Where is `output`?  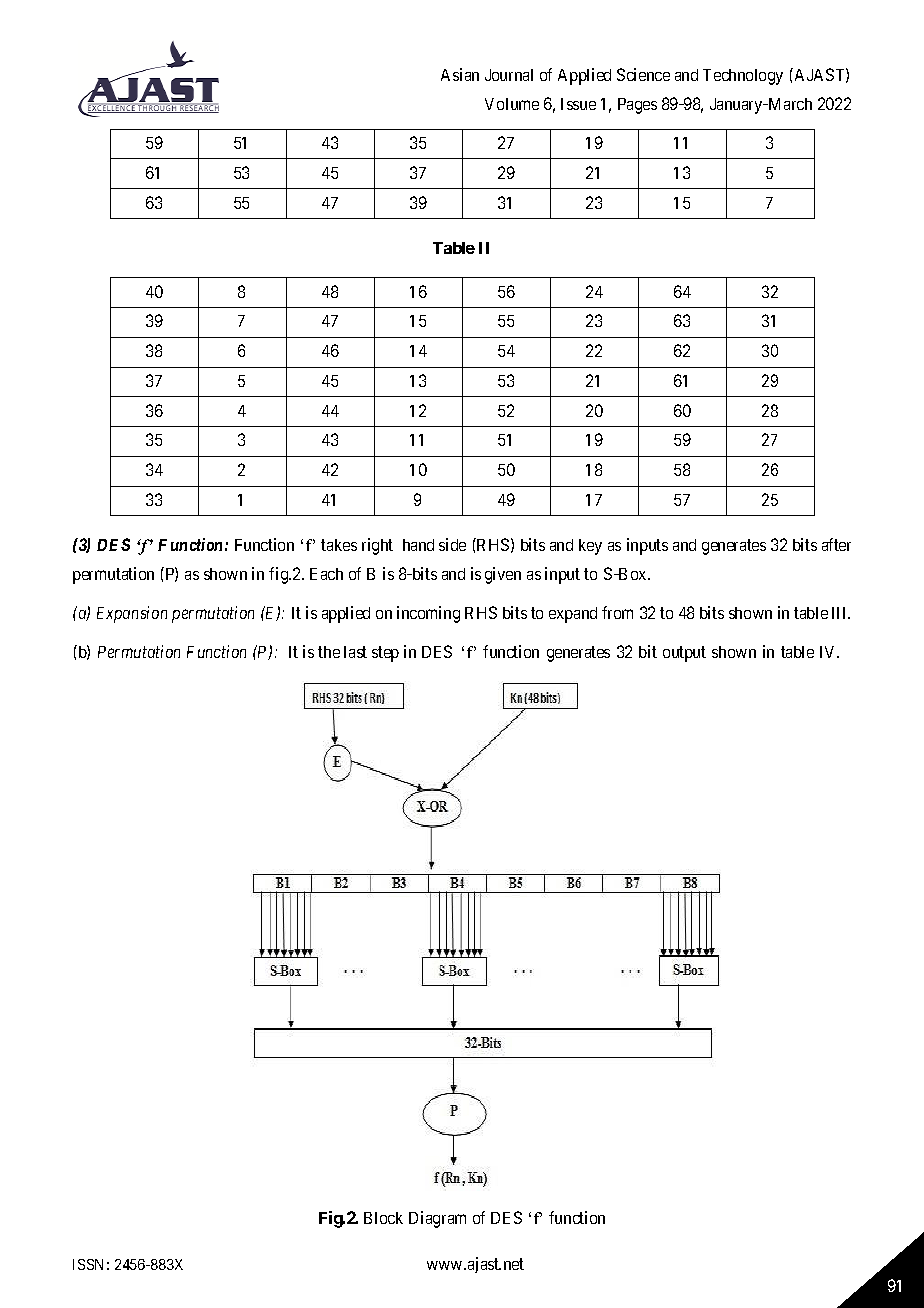
output is located at coordinates (684, 654).
